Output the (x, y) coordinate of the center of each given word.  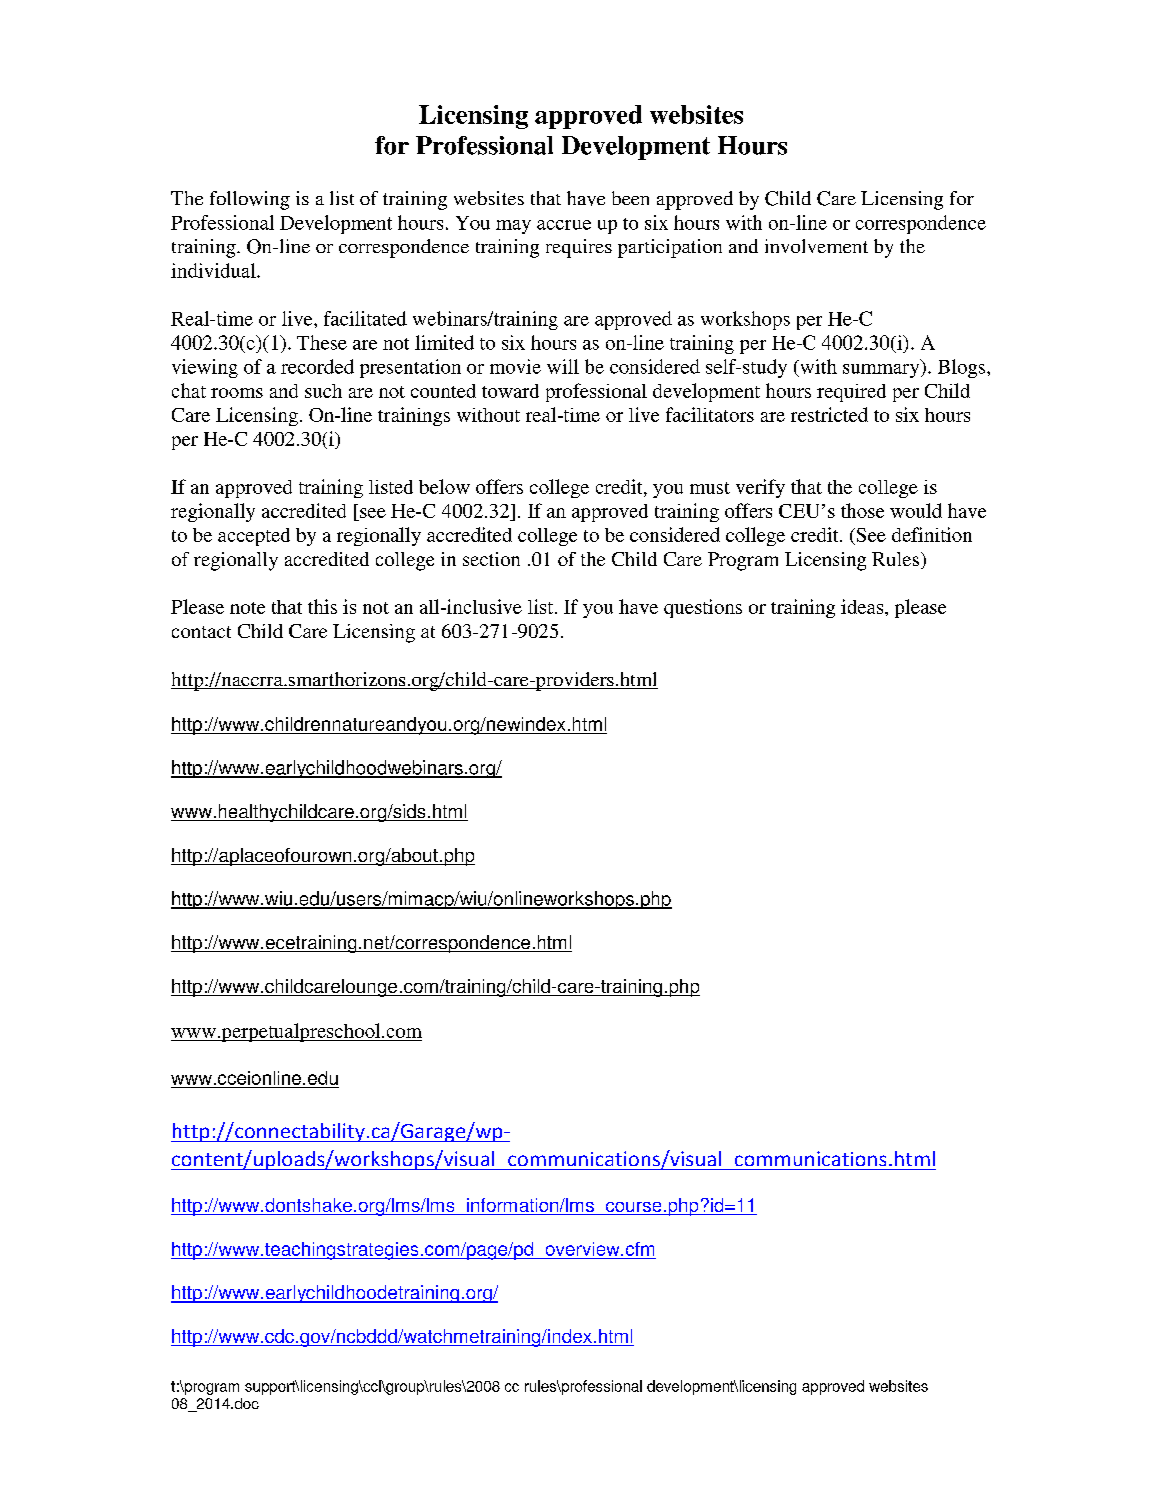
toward (510, 391)
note (247, 608)
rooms (237, 393)
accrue (564, 225)
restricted (829, 414)
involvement (816, 246)
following (250, 200)
